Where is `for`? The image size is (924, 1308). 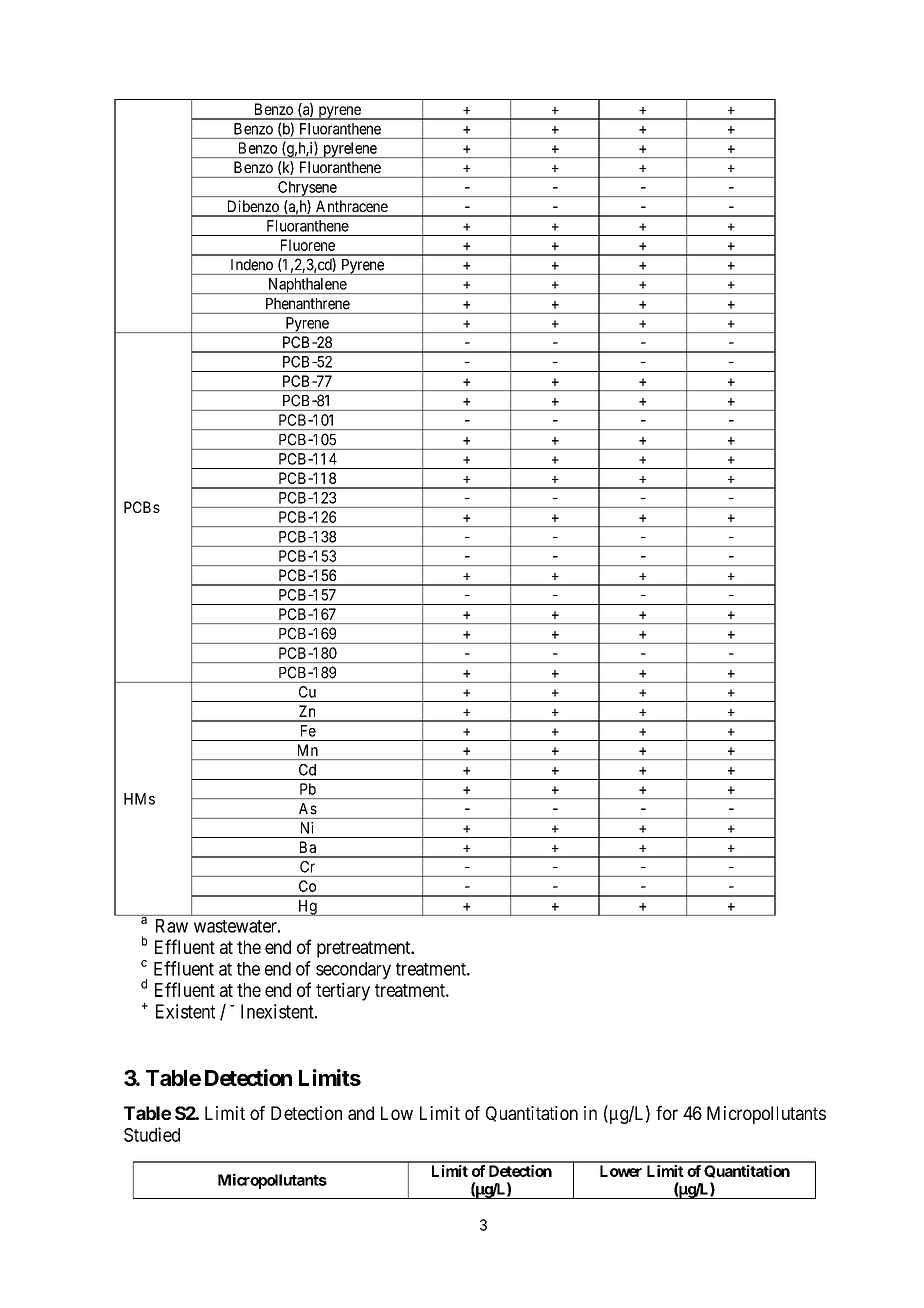
for is located at coordinates (667, 1113).
